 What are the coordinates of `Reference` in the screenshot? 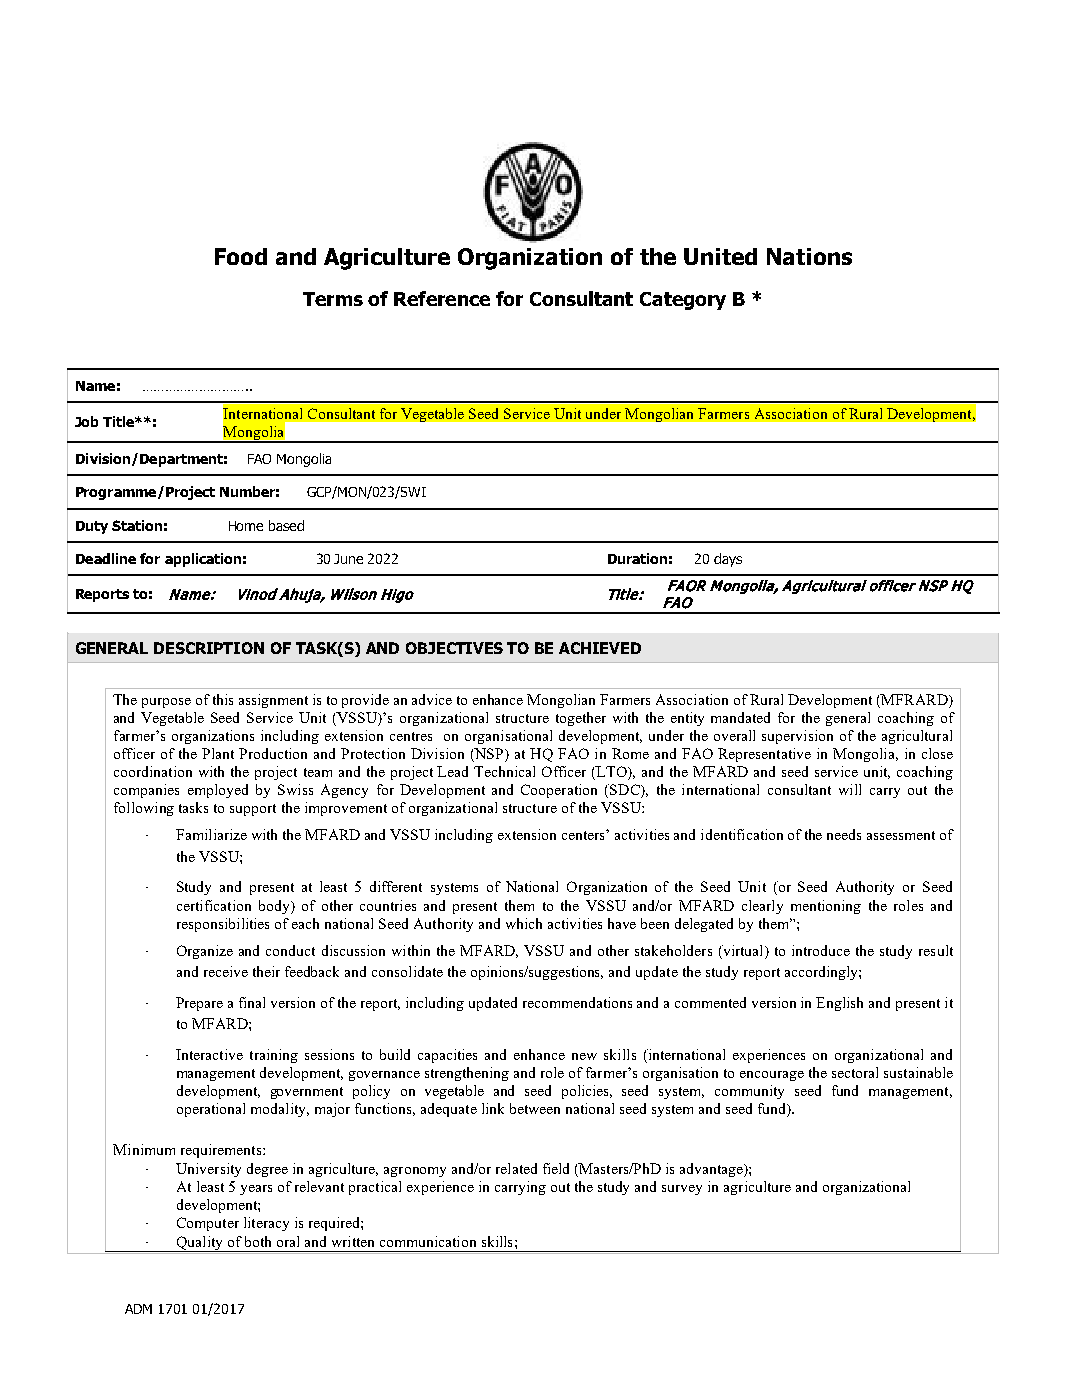 It's located at (442, 298).
